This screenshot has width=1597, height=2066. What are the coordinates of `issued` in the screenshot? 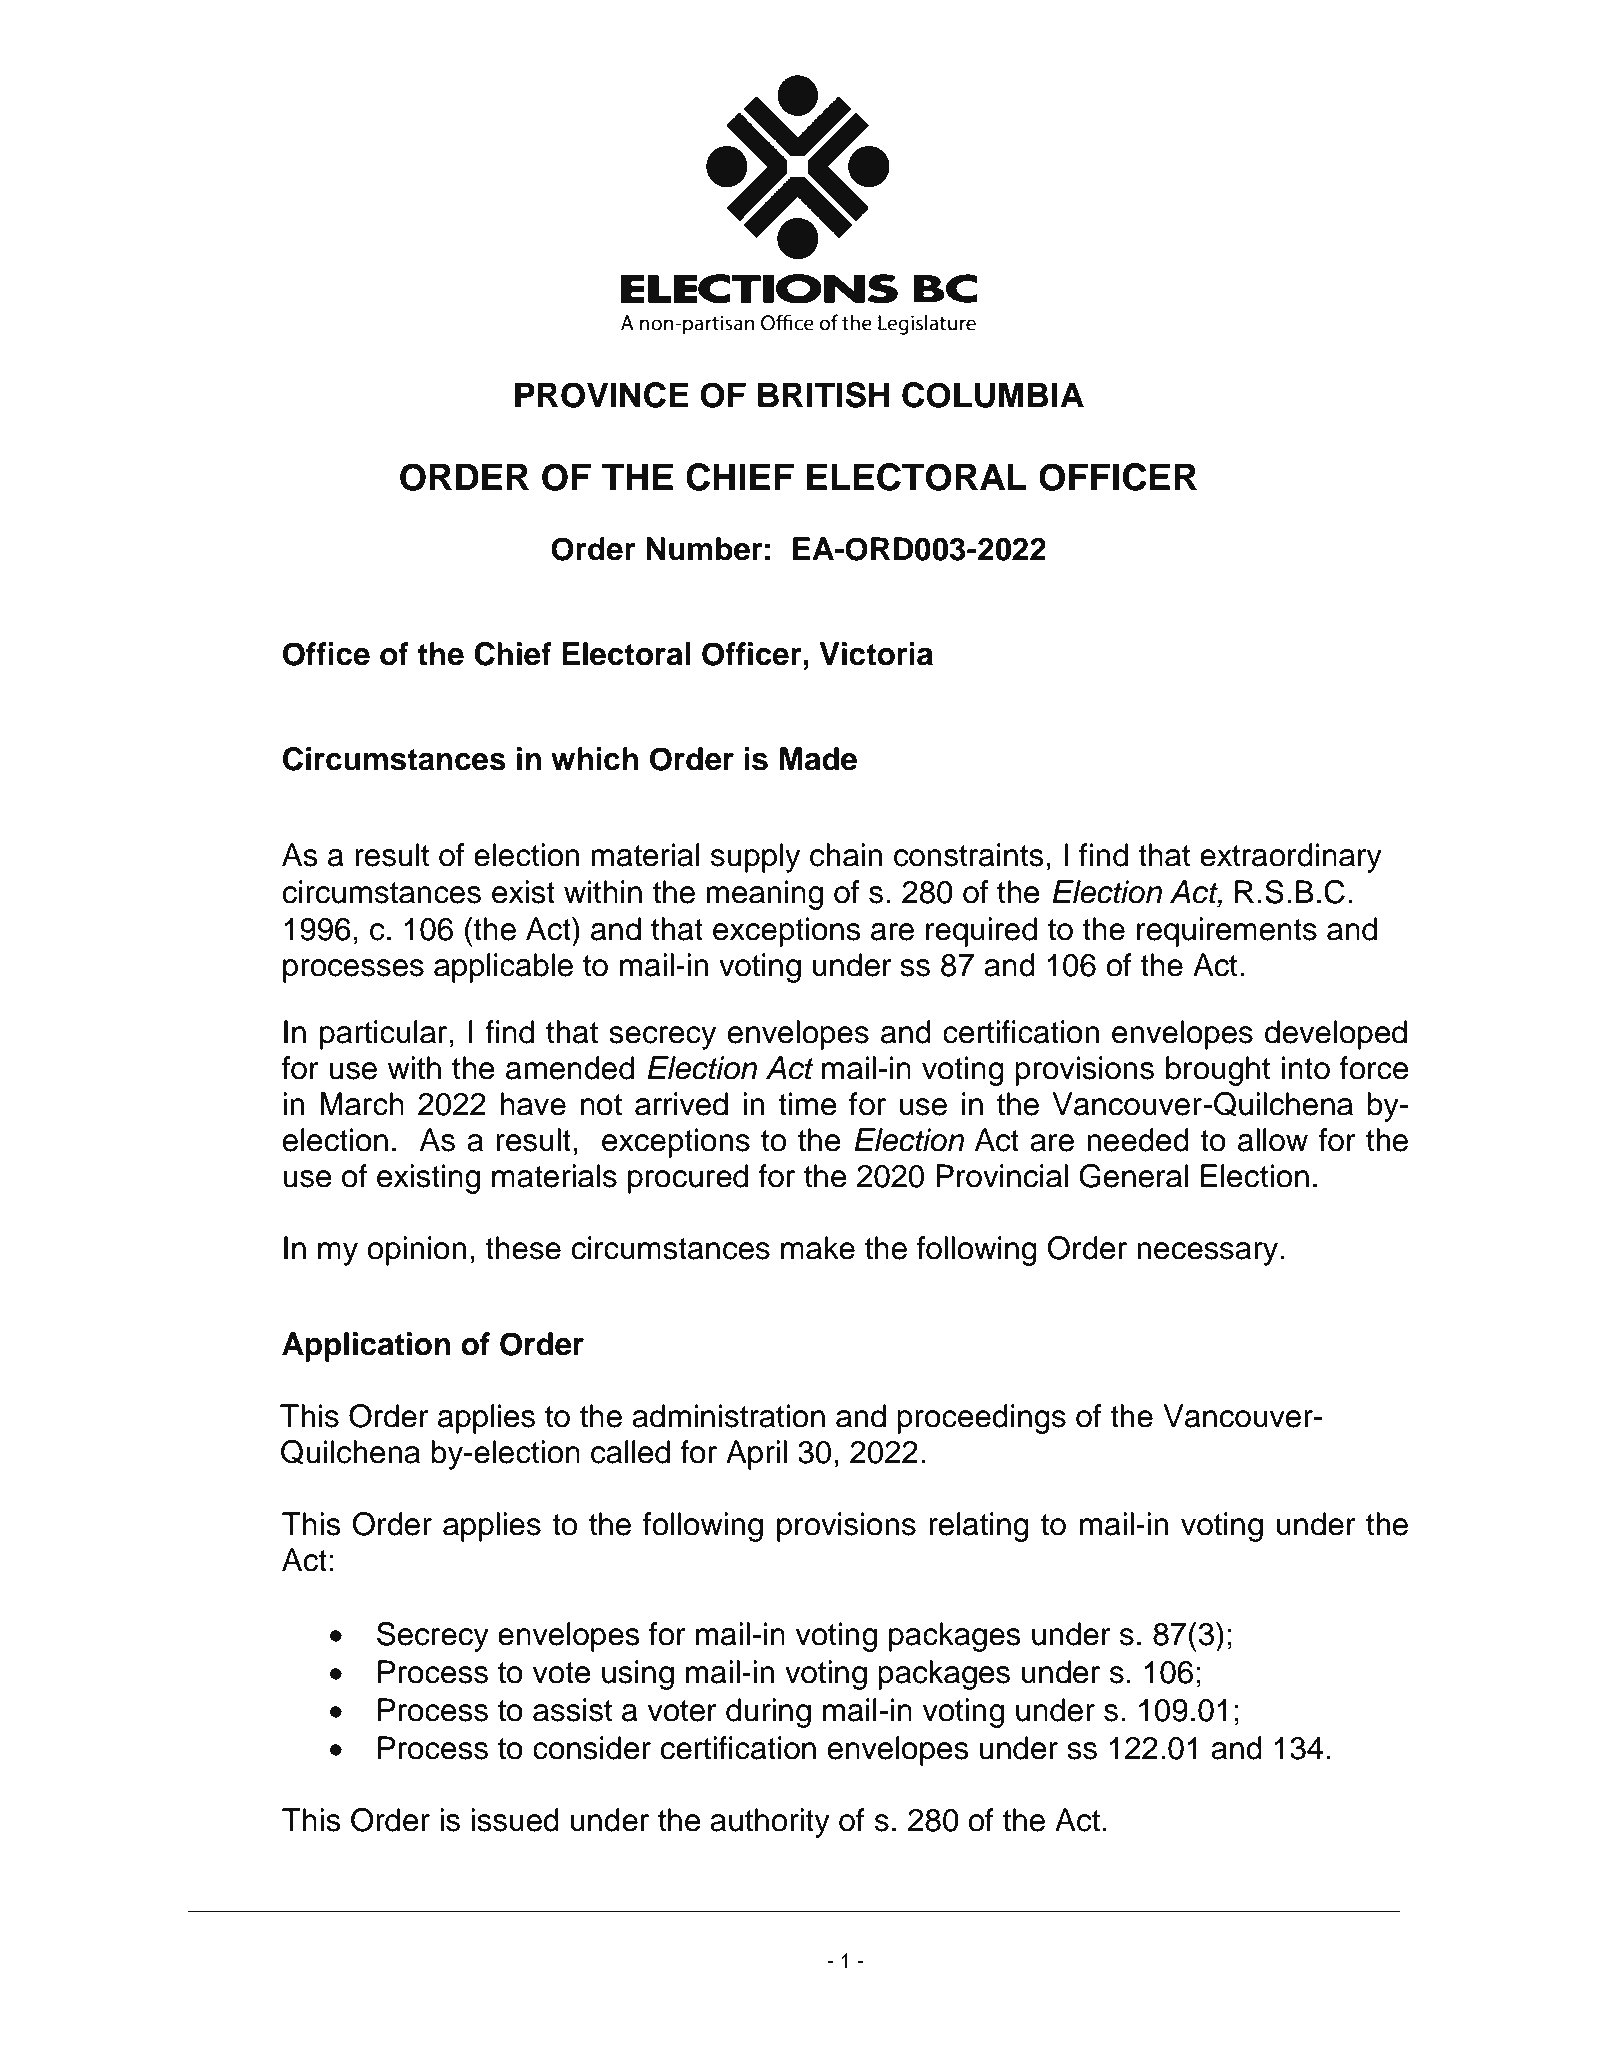 It's located at (515, 1820).
